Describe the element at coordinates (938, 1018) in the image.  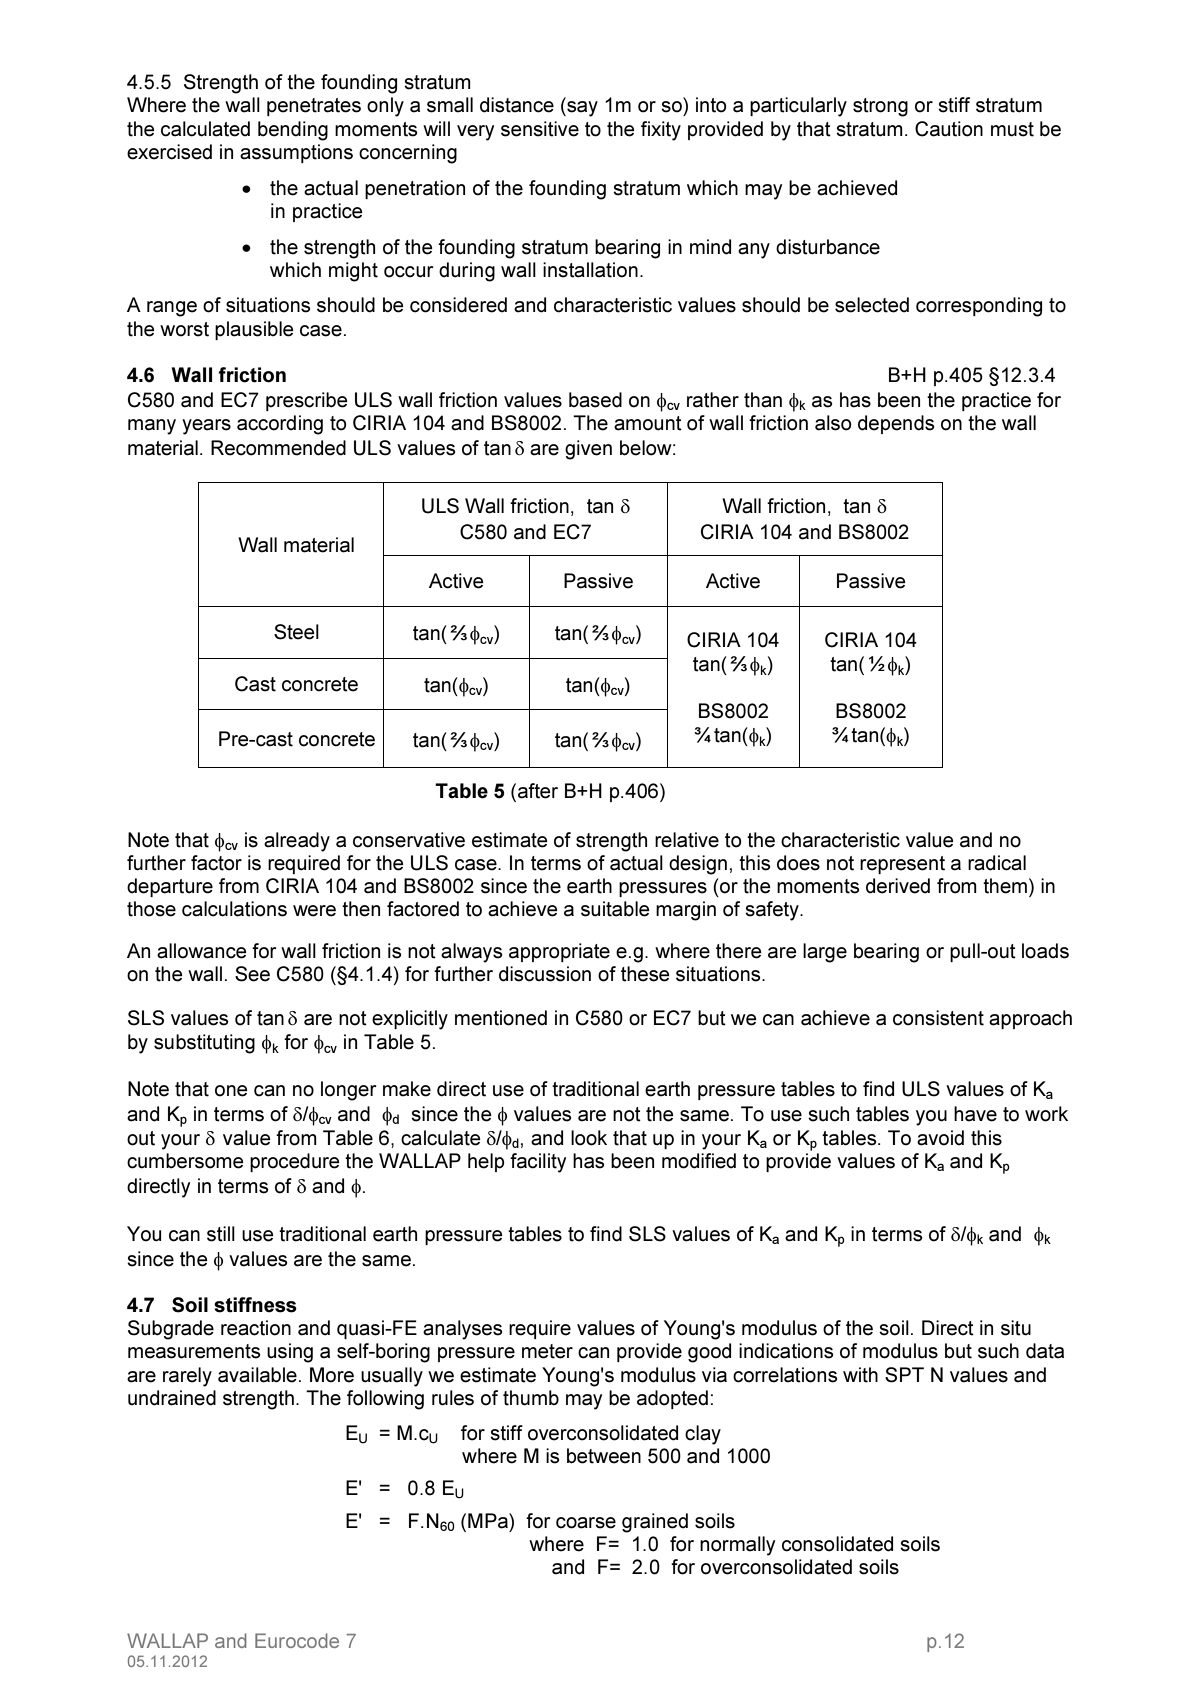
I see `consistent` at that location.
